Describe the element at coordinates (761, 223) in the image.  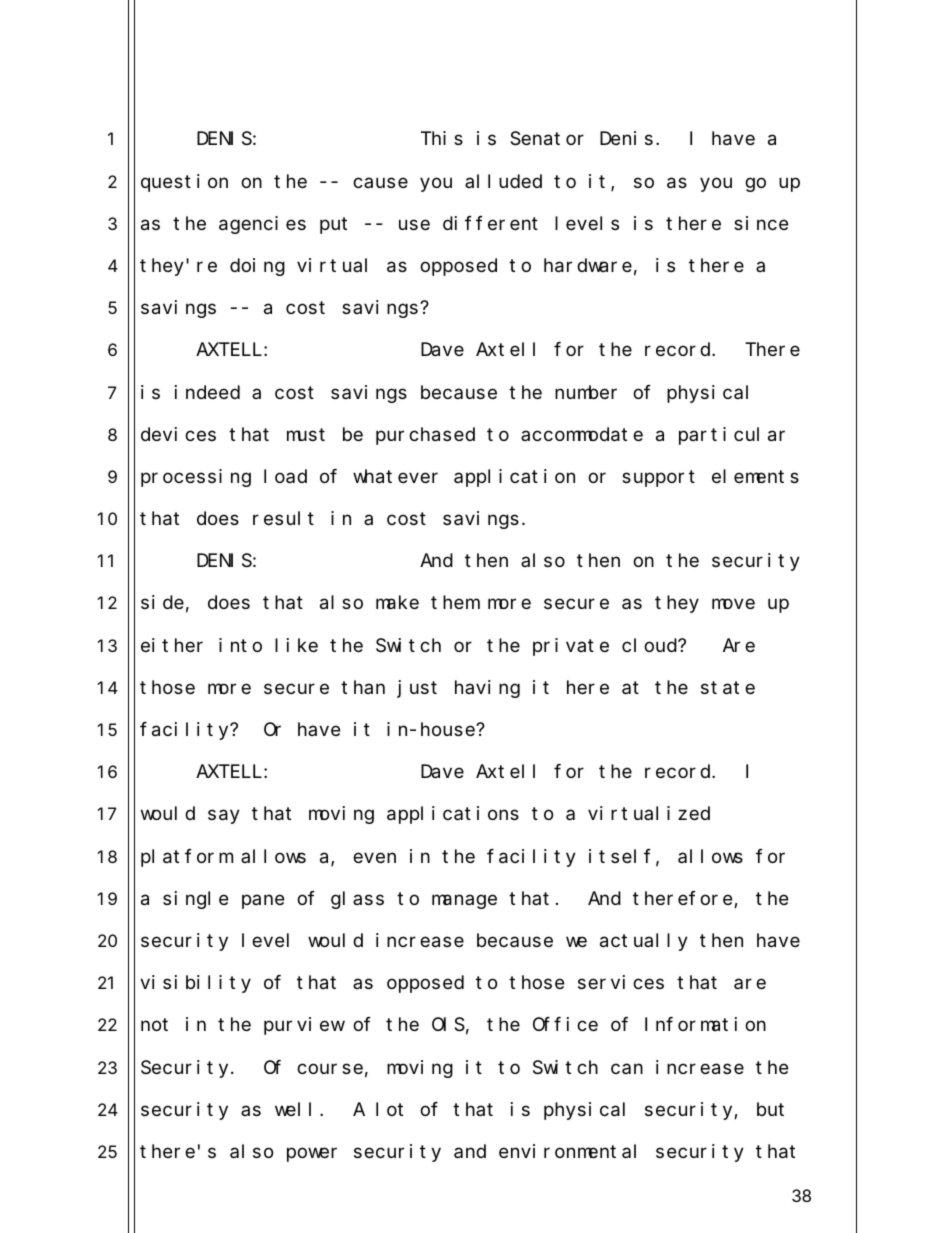
I see `since` at that location.
